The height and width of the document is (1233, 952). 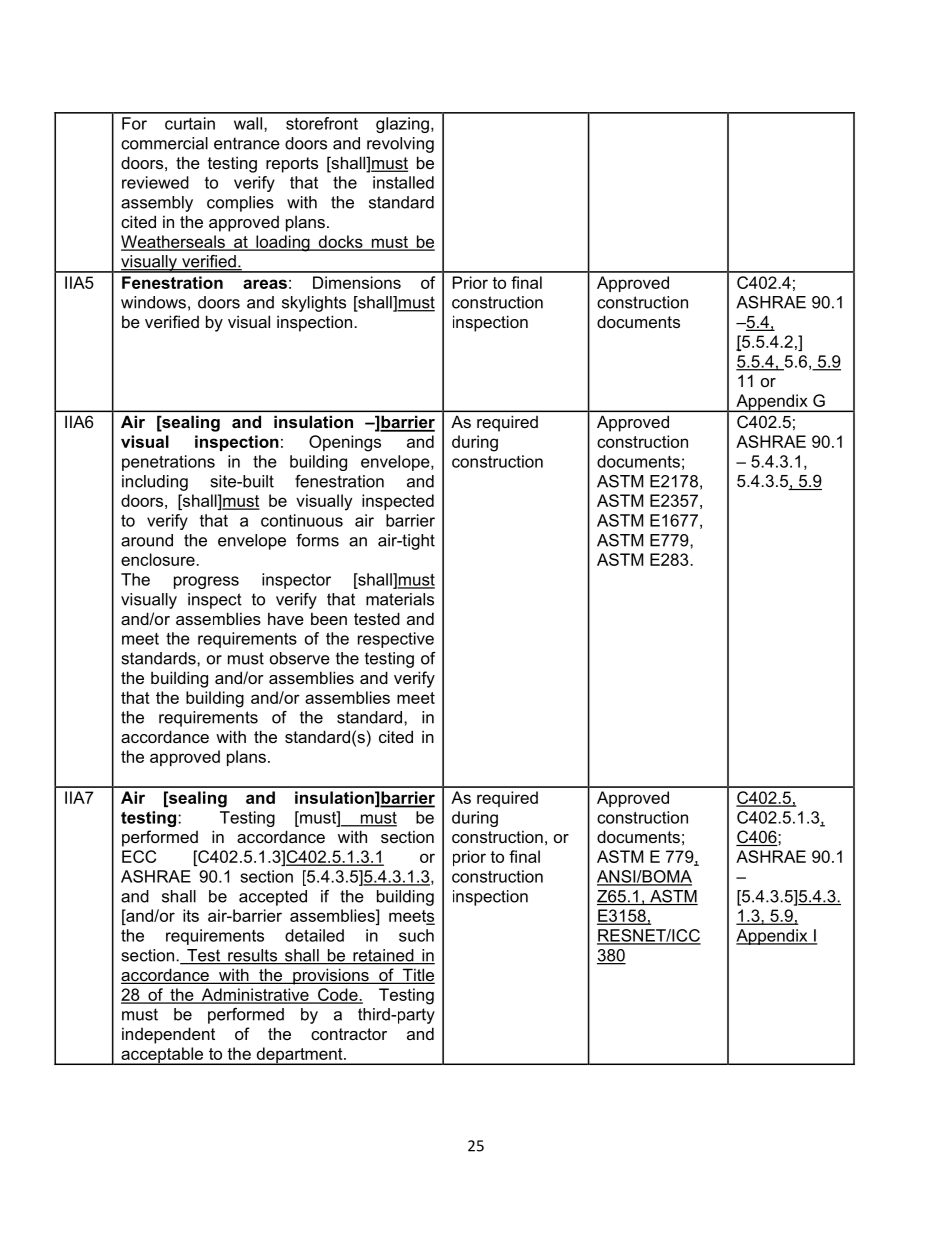 What do you see at coordinates (168, 1035) in the document?
I see `independent` at bounding box center [168, 1035].
